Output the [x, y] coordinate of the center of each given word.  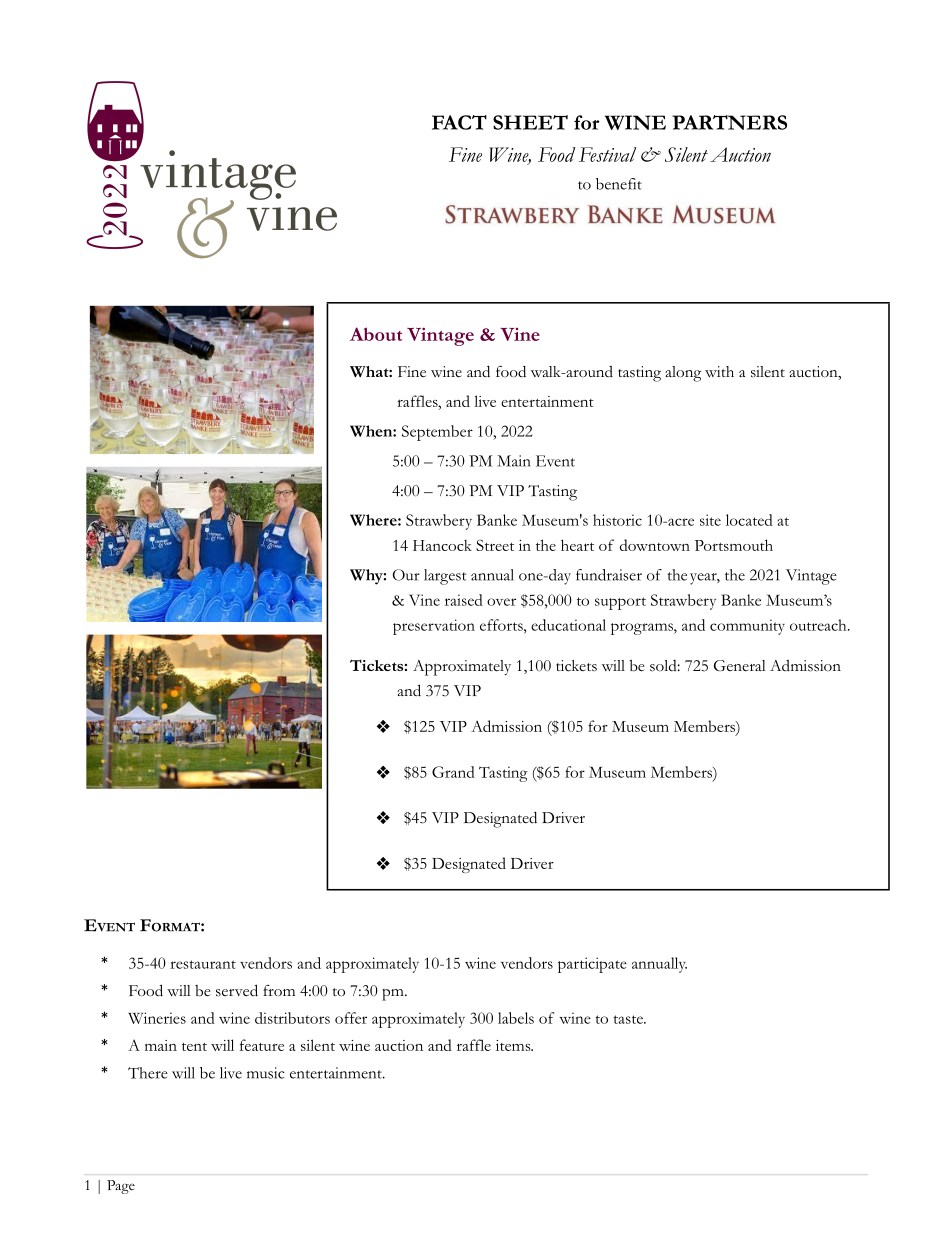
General [740, 665]
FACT [459, 122]
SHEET [530, 122]
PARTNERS [729, 122]
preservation [434, 627]
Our [406, 575]
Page [121, 1187]
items [514, 1045]
